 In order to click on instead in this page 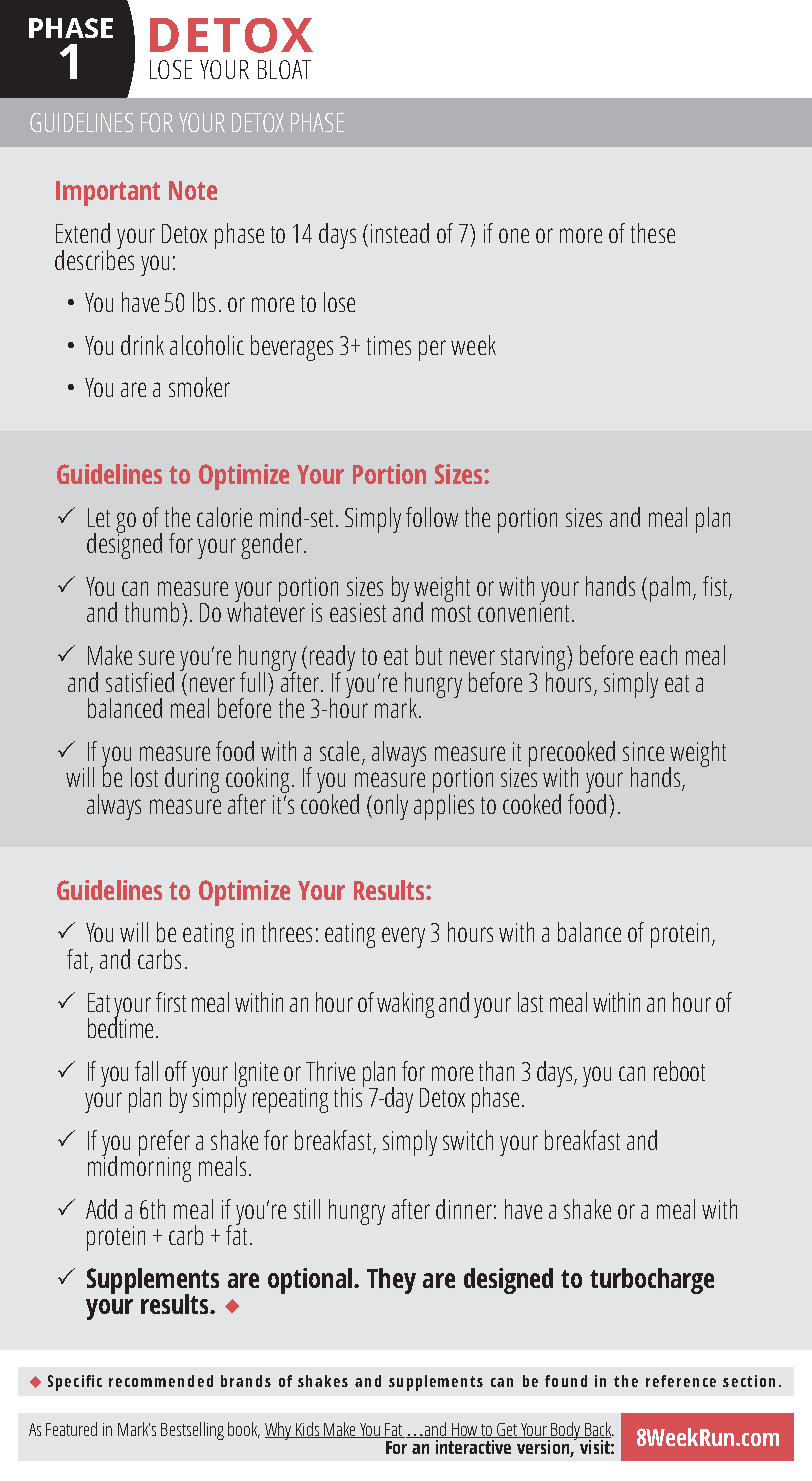, I will do `click(400, 233)`.
